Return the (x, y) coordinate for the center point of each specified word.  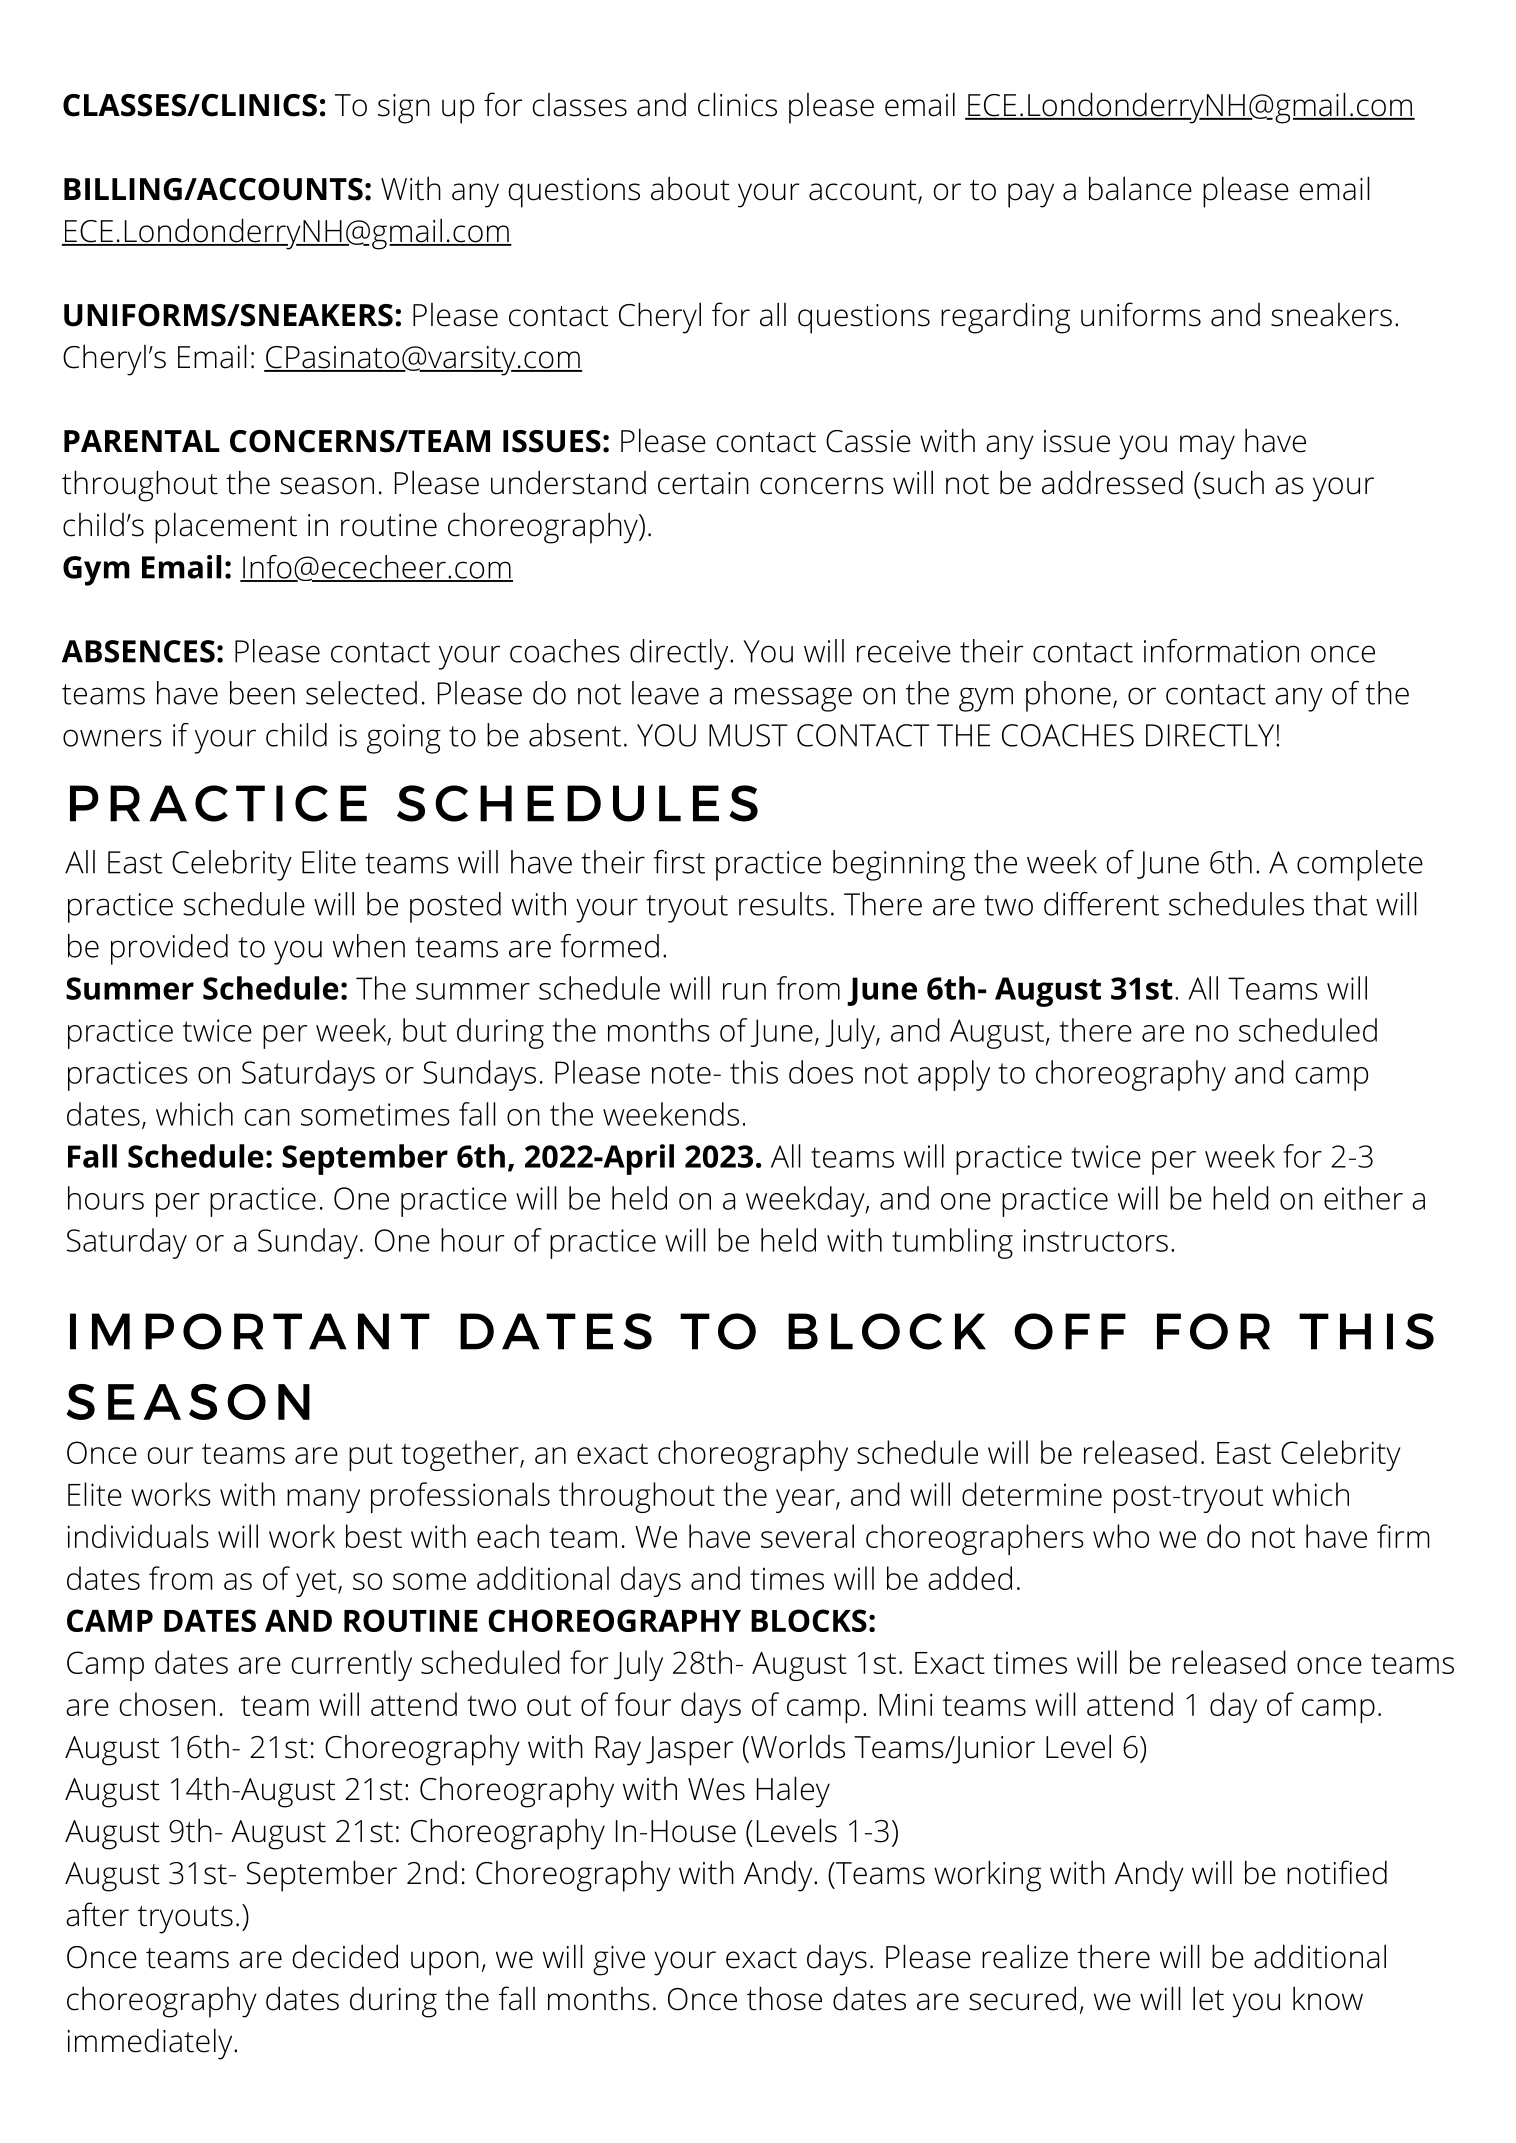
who (1121, 1536)
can (267, 1117)
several (807, 1536)
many (323, 1501)
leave (665, 693)
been (262, 693)
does (821, 1072)
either (1363, 1198)
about (690, 188)
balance (1140, 188)
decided (345, 1956)
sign (404, 109)
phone (1068, 696)
